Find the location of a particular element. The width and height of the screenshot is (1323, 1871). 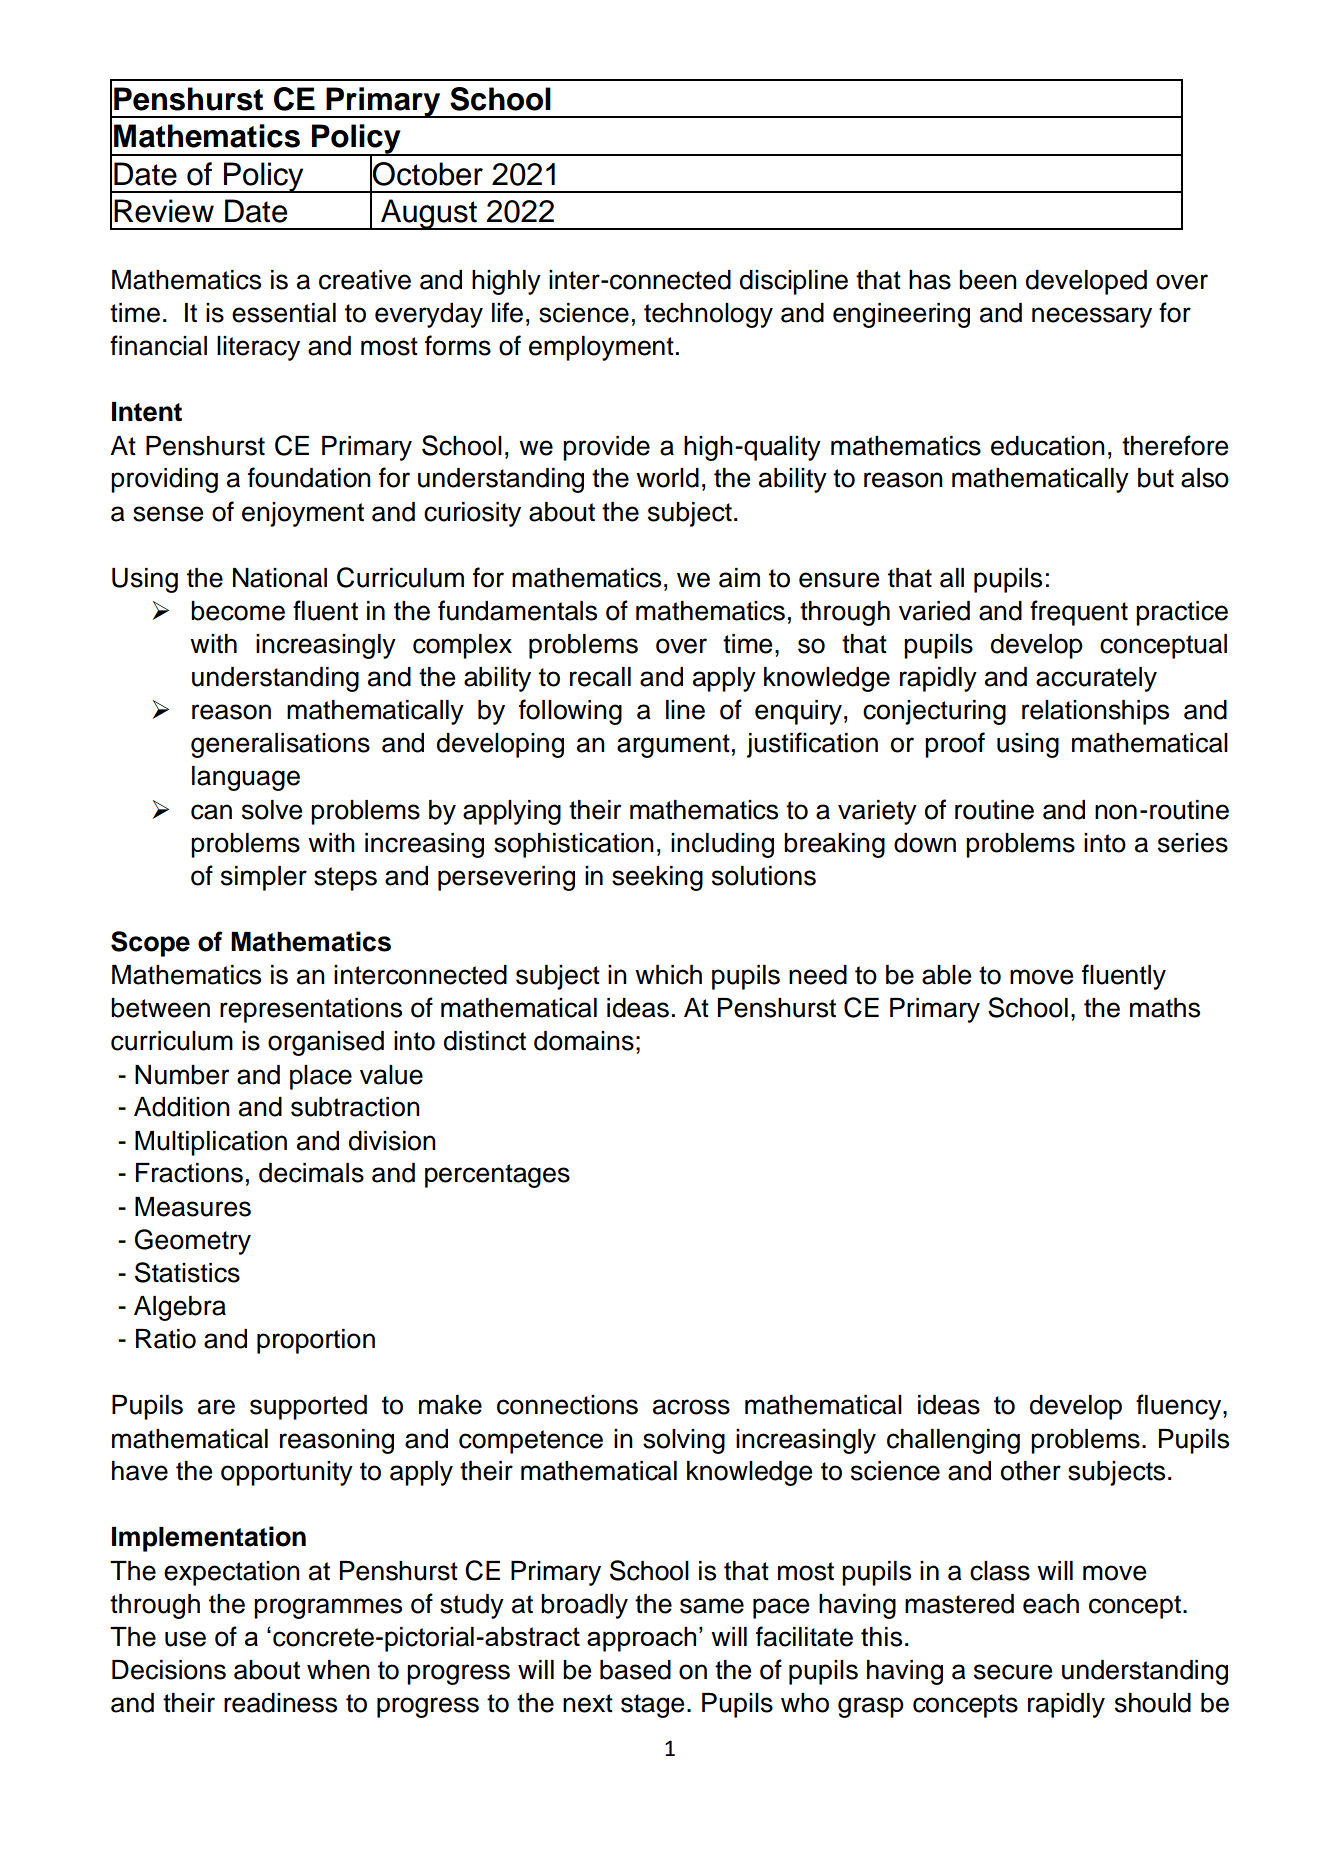

based is located at coordinates (635, 1670).
